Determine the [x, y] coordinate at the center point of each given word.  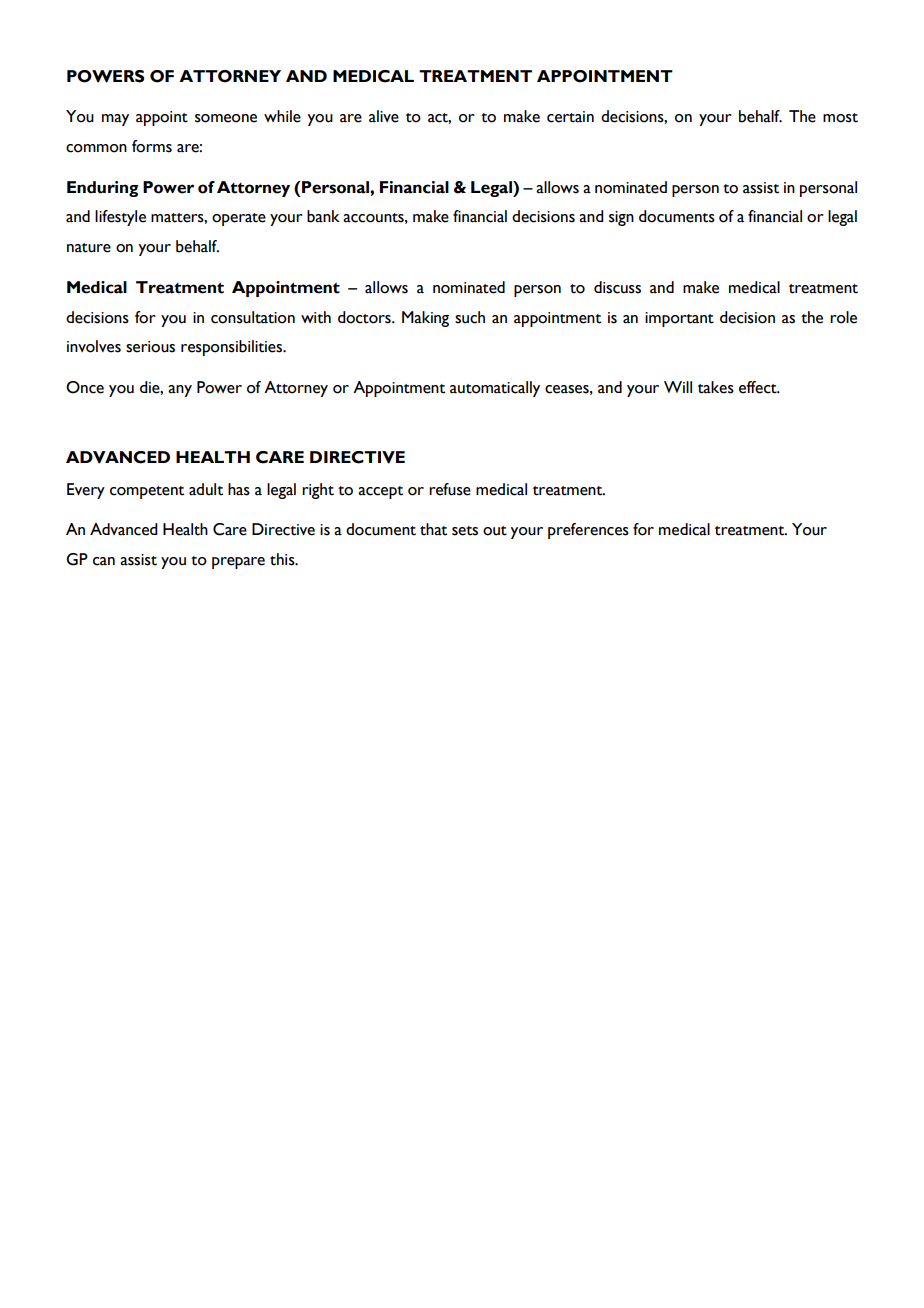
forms [152, 146]
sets [465, 531]
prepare [238, 563]
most [840, 118]
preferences [588, 531]
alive [384, 116]
